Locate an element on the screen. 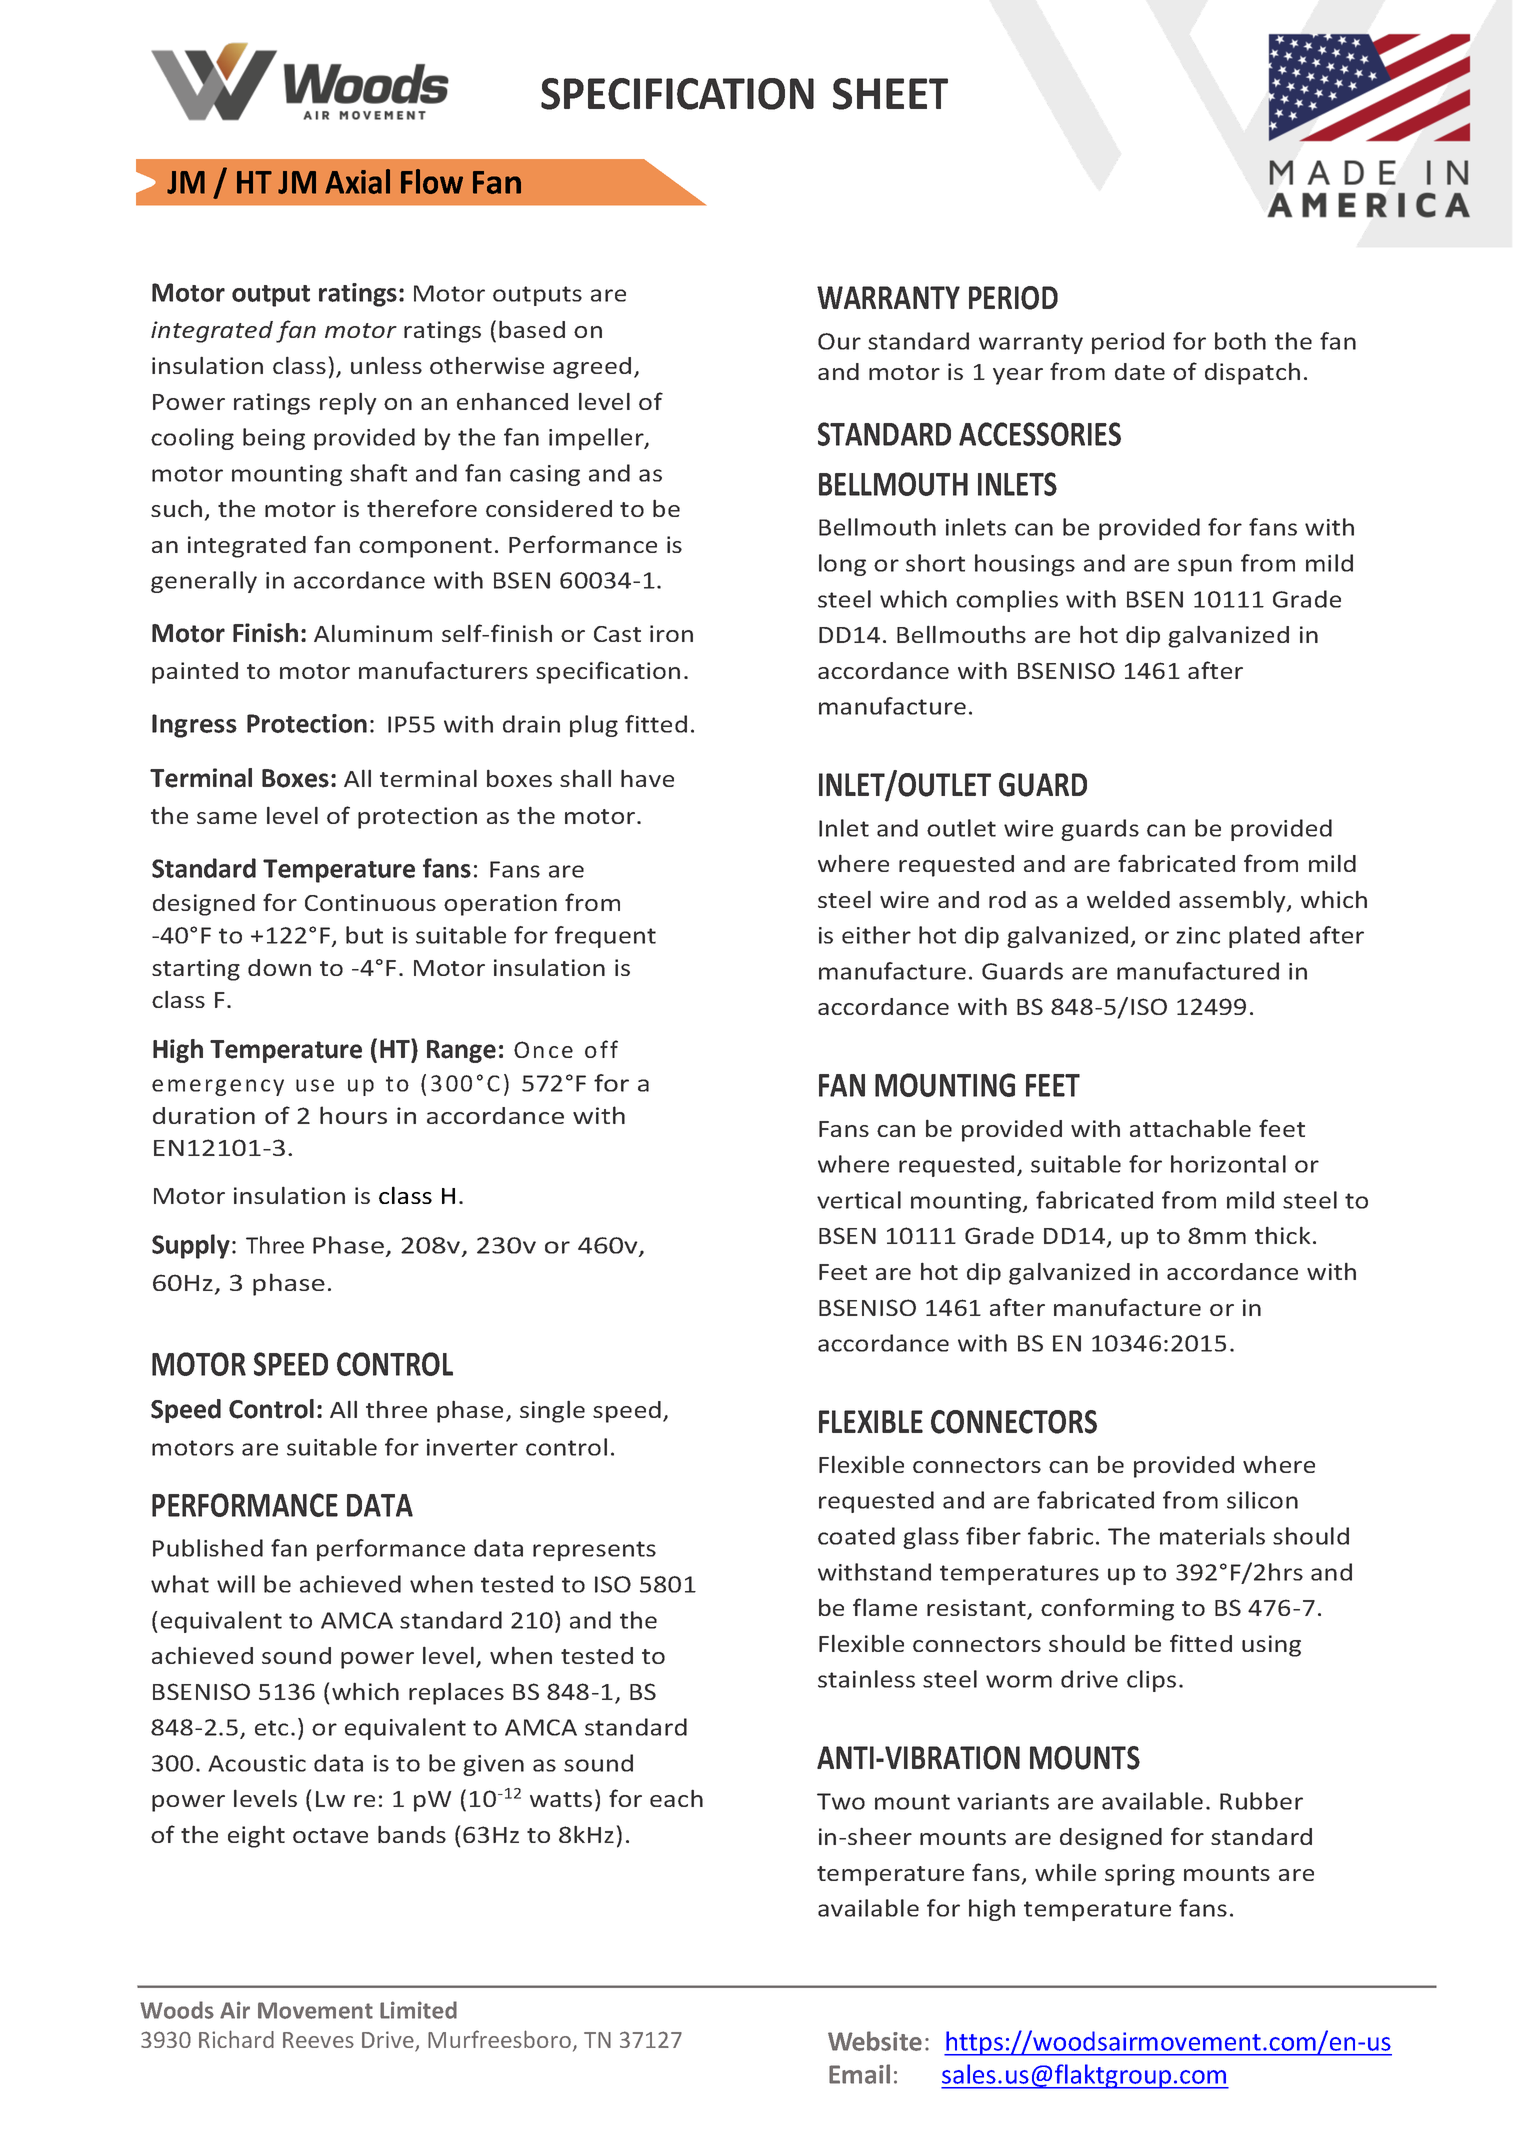 Image resolution: width=1516 pixels, height=2145 pixels. hours is located at coordinates (353, 1115).
